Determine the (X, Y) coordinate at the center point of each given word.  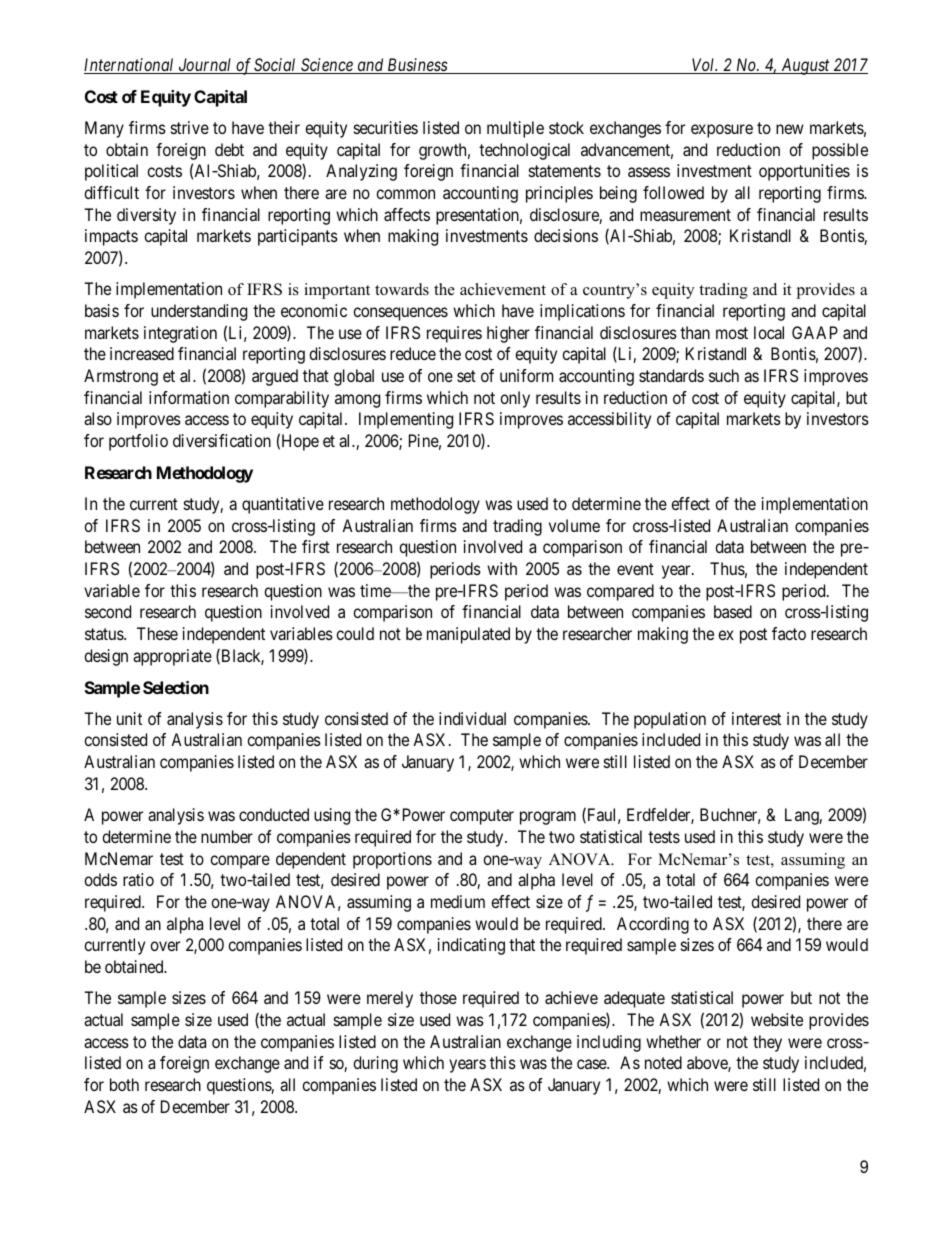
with (502, 568)
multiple (515, 129)
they (767, 1043)
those (438, 997)
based (733, 611)
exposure (722, 131)
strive (190, 127)
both (124, 1084)
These (157, 633)
